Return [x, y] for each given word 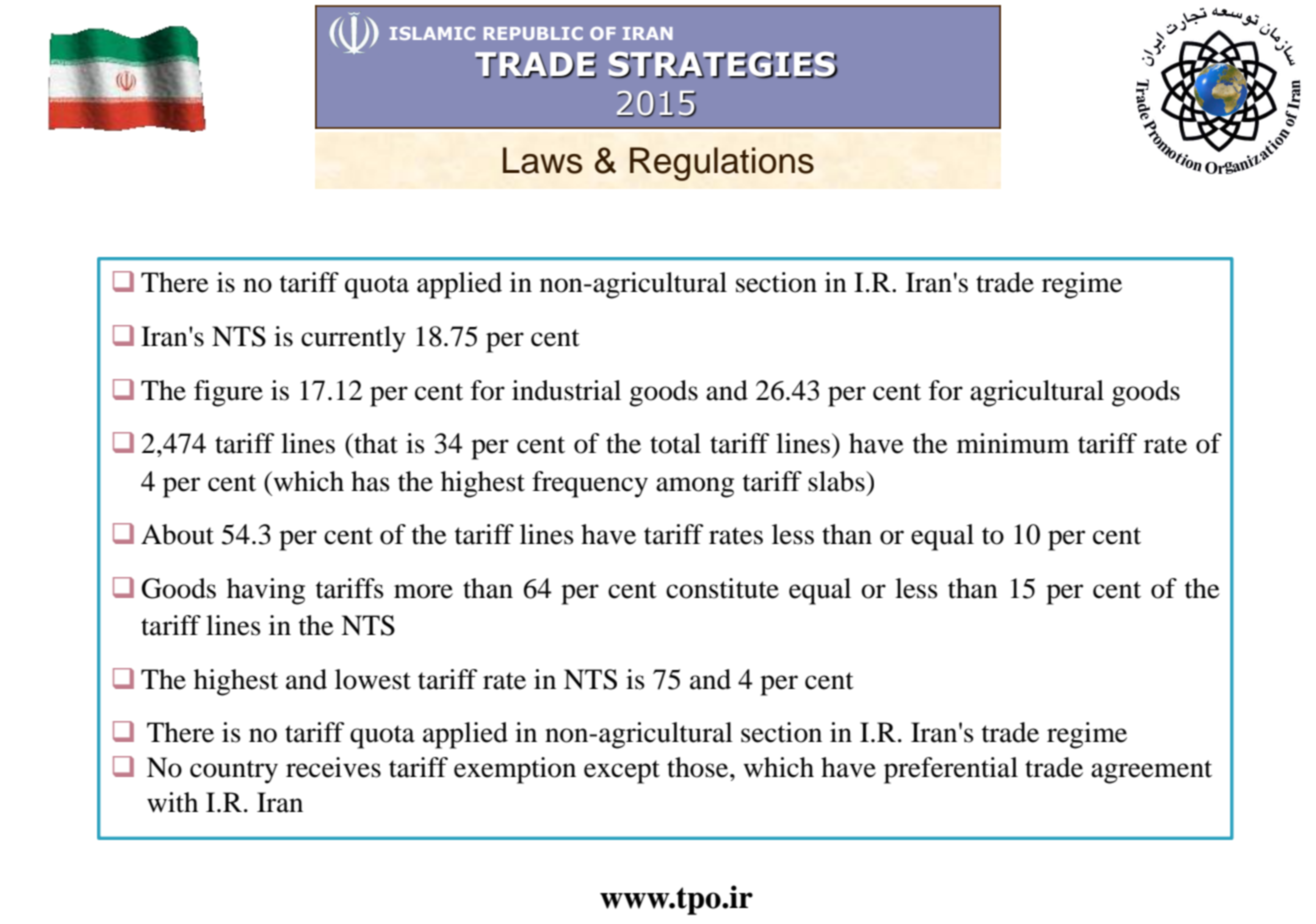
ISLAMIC [432, 33]
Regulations [722, 164]
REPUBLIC [533, 33]
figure [228, 393]
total [675, 443]
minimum [1013, 443]
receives [333, 767]
